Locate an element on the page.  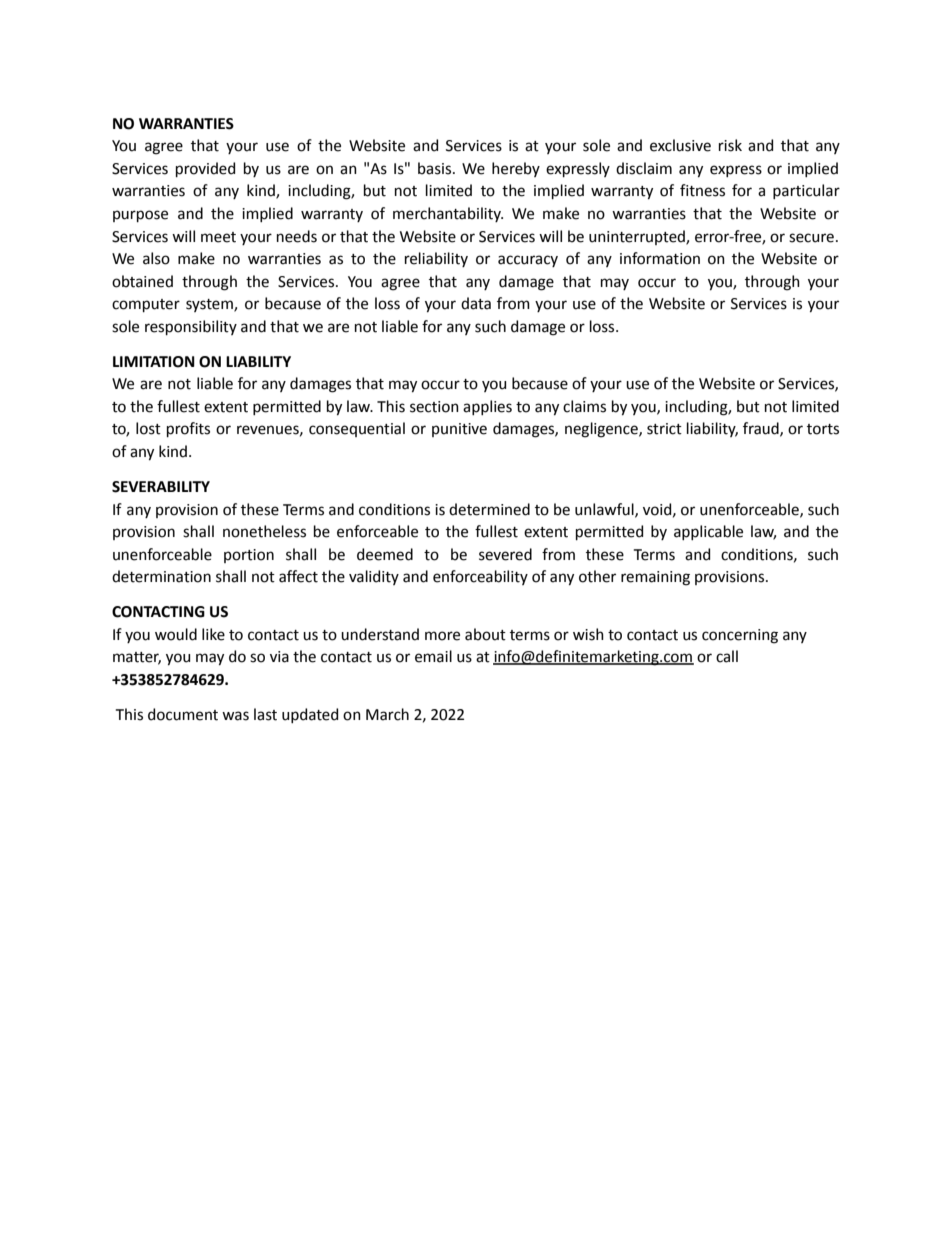
March is located at coordinates (387, 714).
